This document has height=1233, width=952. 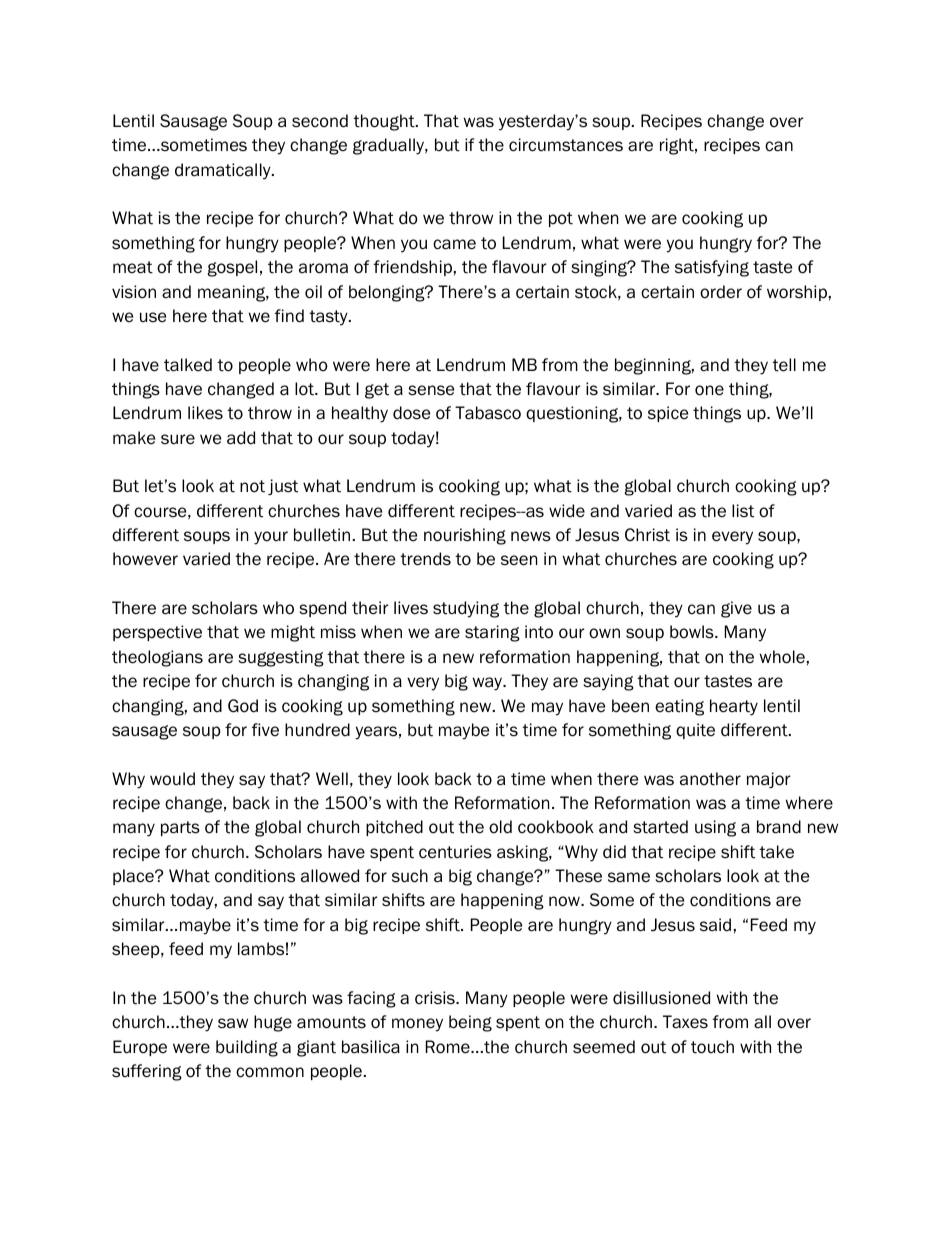 What do you see at coordinates (695, 731) in the document?
I see `quite` at bounding box center [695, 731].
